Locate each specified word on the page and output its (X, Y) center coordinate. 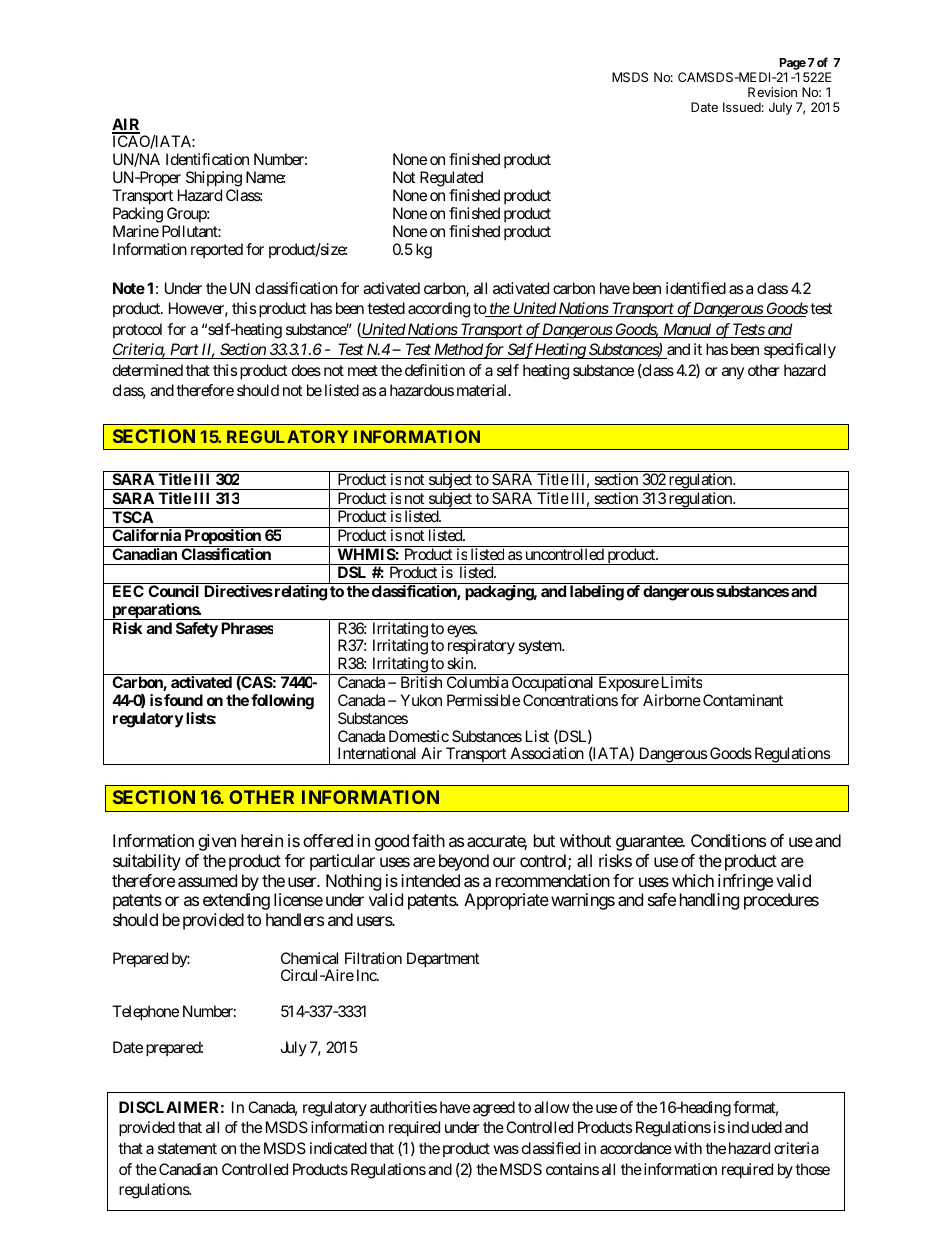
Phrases (247, 628)
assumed (207, 880)
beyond (464, 862)
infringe (745, 882)
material (483, 390)
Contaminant (743, 700)
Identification (207, 159)
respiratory (481, 648)
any (733, 373)
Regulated (451, 179)
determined (148, 370)
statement (187, 1148)
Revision (772, 92)
